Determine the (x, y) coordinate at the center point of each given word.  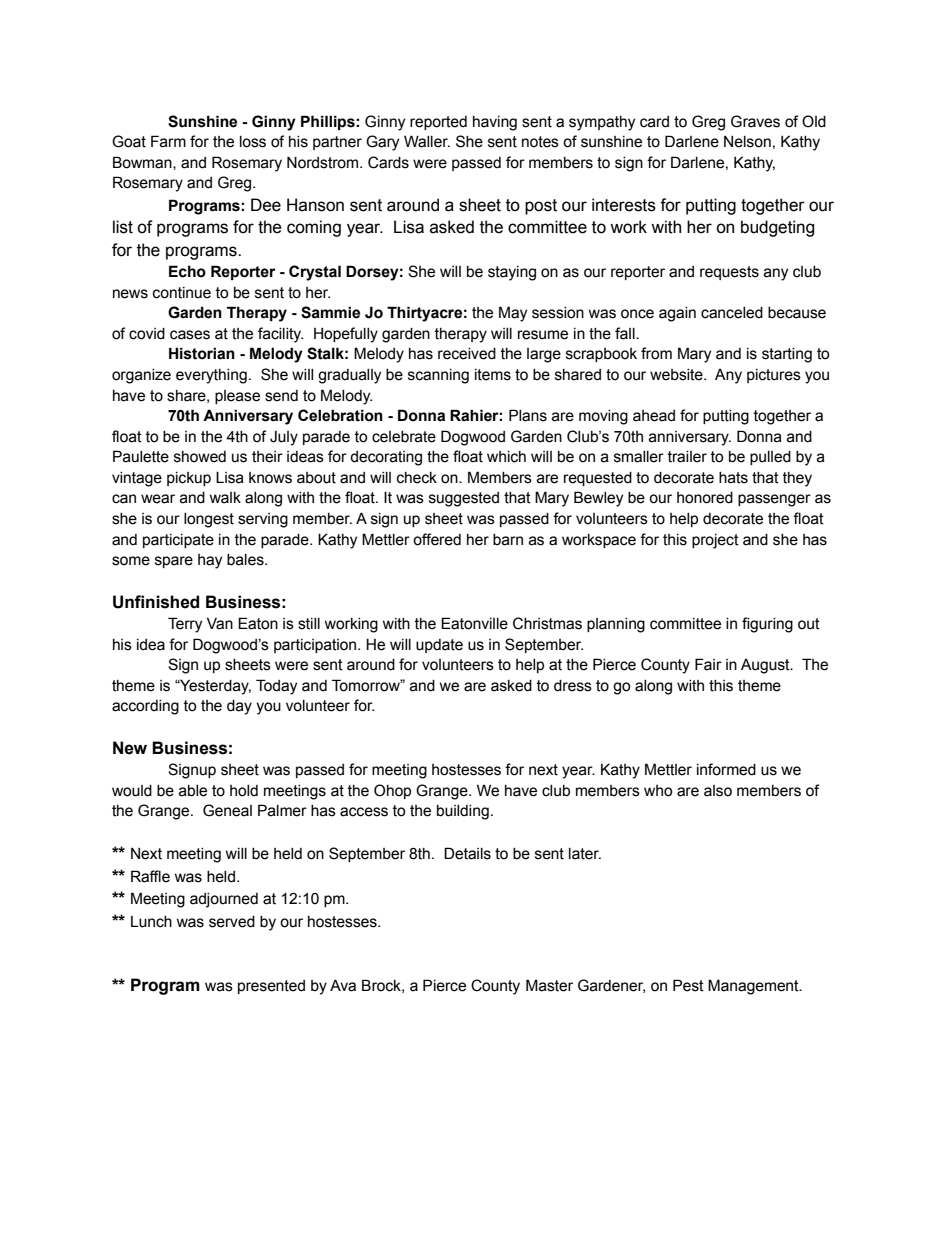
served (232, 922)
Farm (168, 141)
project (715, 541)
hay (210, 561)
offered (437, 539)
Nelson (747, 142)
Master (549, 985)
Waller (427, 141)
